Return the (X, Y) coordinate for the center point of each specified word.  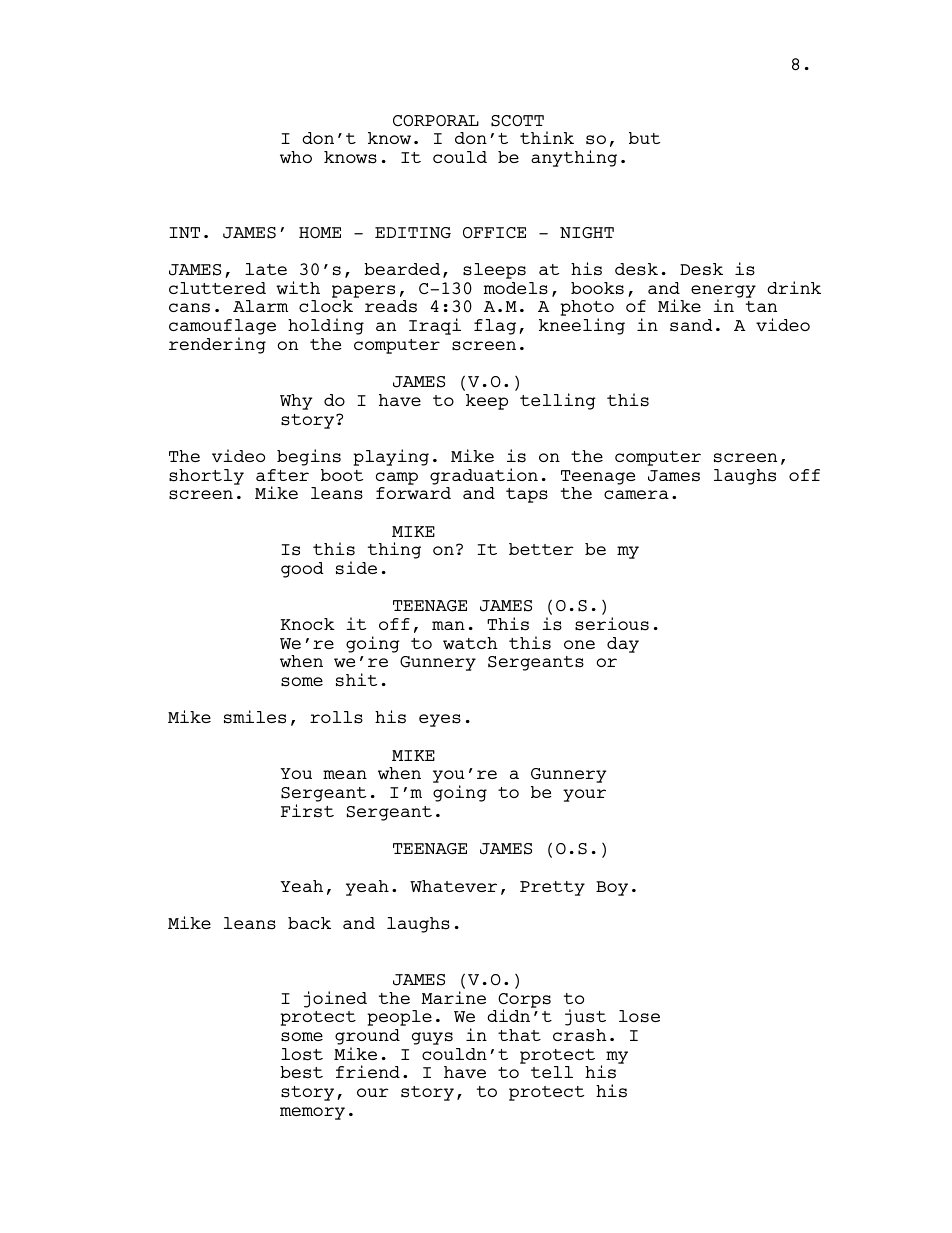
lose (639, 1016)
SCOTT (517, 121)
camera (636, 494)
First (307, 811)
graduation (484, 476)
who (296, 157)
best (301, 1072)
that (519, 1035)
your (584, 795)
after (282, 475)
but (644, 138)
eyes (440, 720)
